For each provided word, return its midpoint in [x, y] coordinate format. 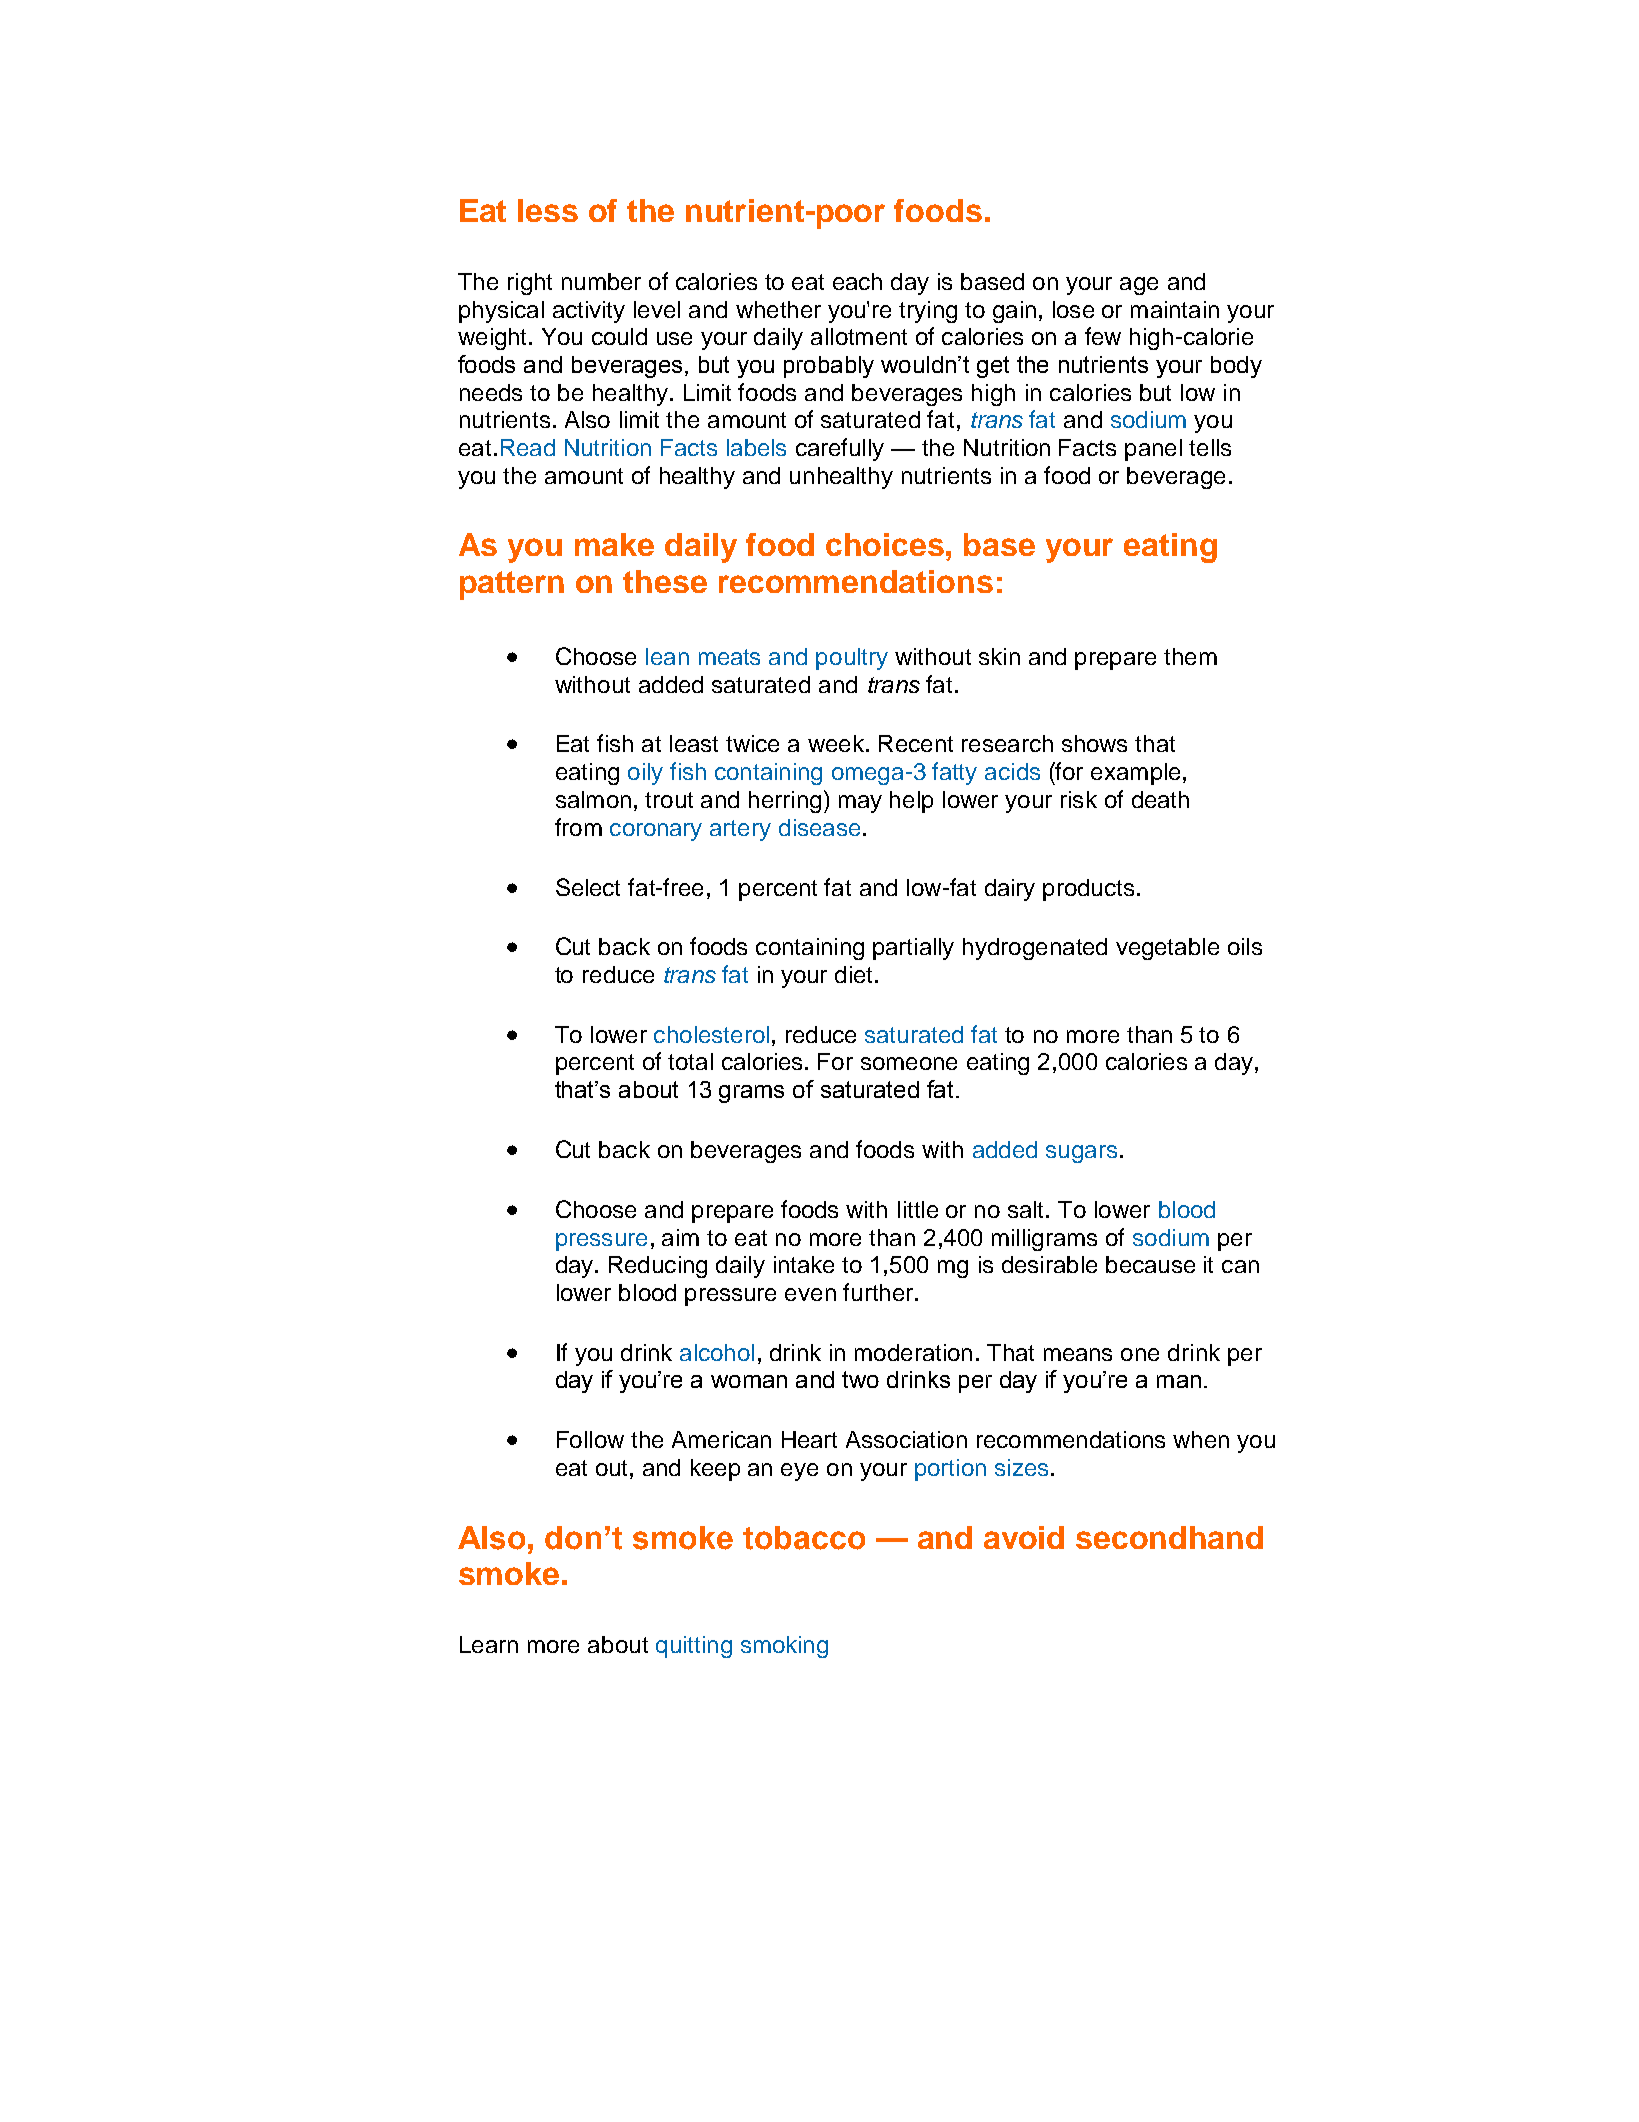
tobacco [804, 1538]
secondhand [1169, 1537]
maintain [1175, 309]
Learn [489, 1644]
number [601, 281]
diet [853, 974]
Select [588, 887]
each [857, 281]
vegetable [1167, 949]
